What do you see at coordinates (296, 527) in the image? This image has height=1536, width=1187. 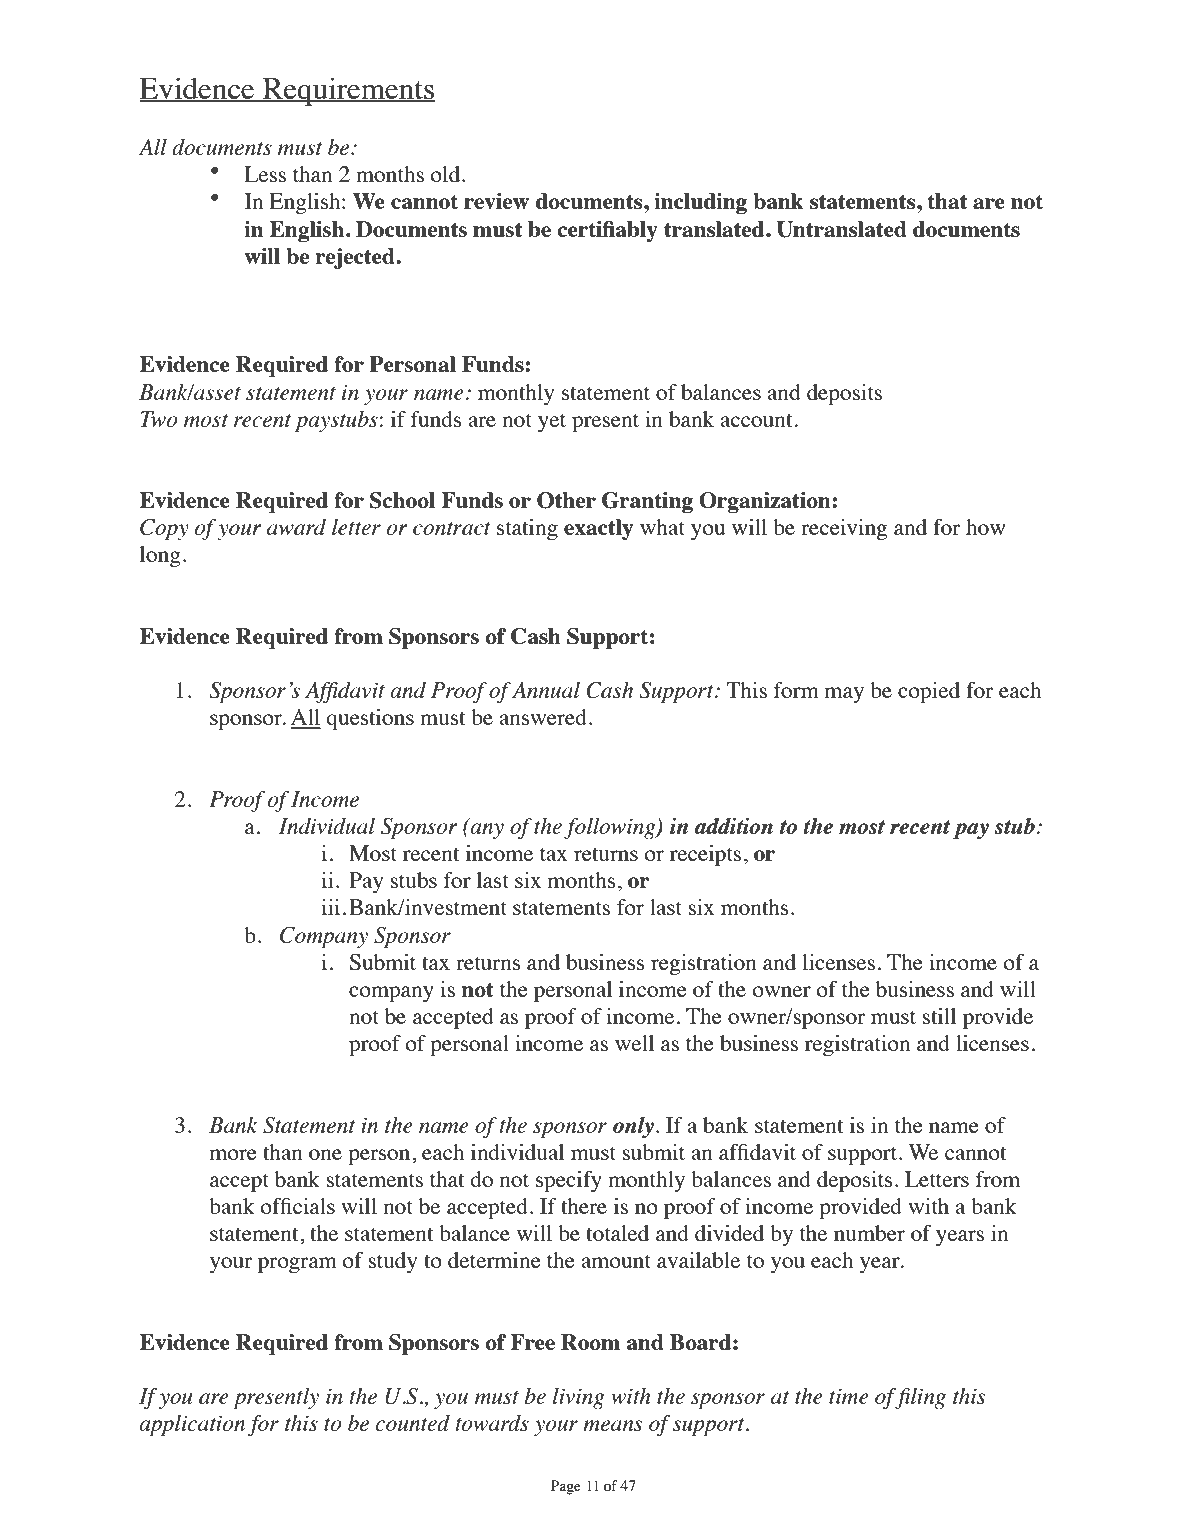 I see `award` at bounding box center [296, 527].
